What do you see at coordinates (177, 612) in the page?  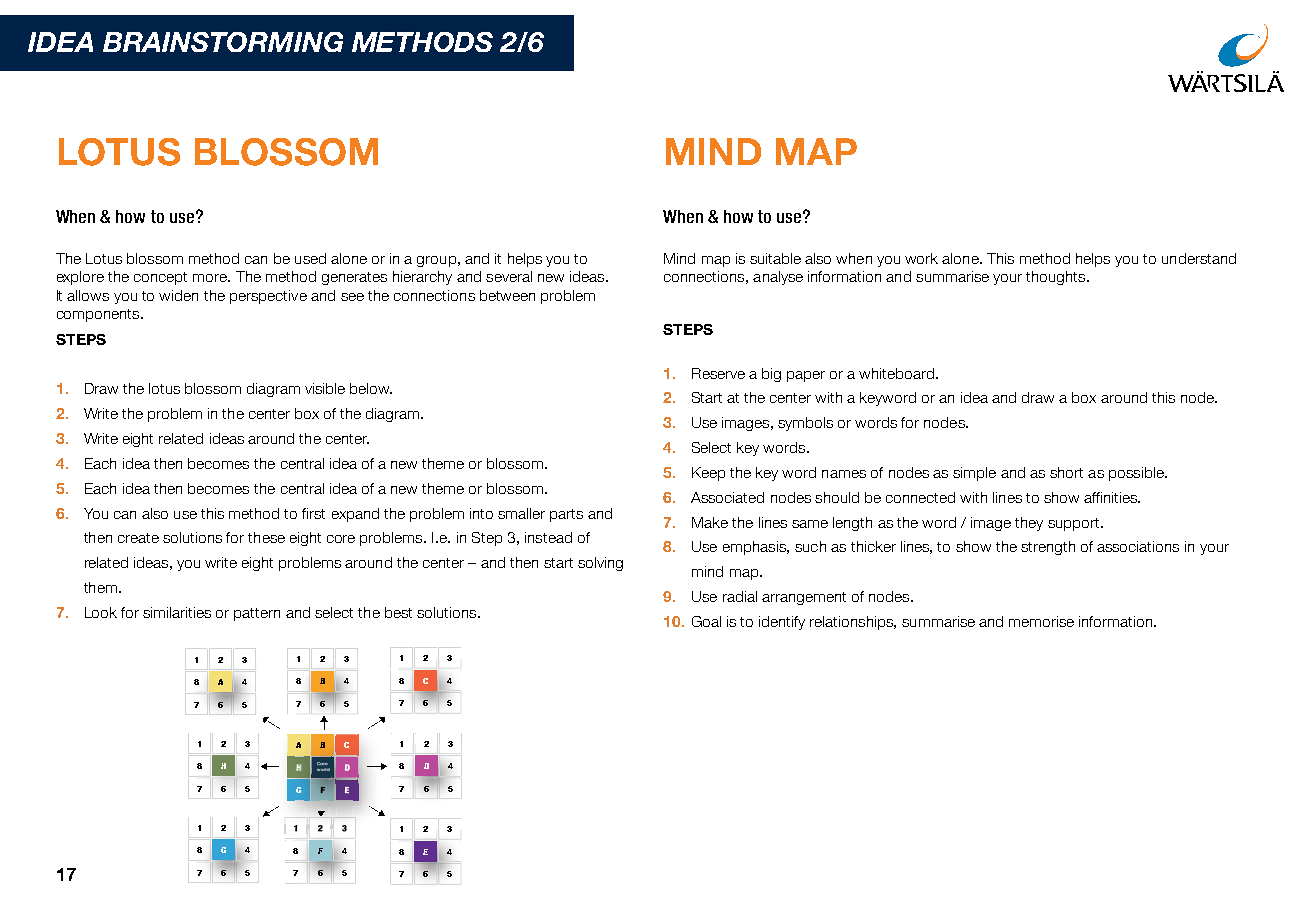 I see `similarities` at bounding box center [177, 612].
